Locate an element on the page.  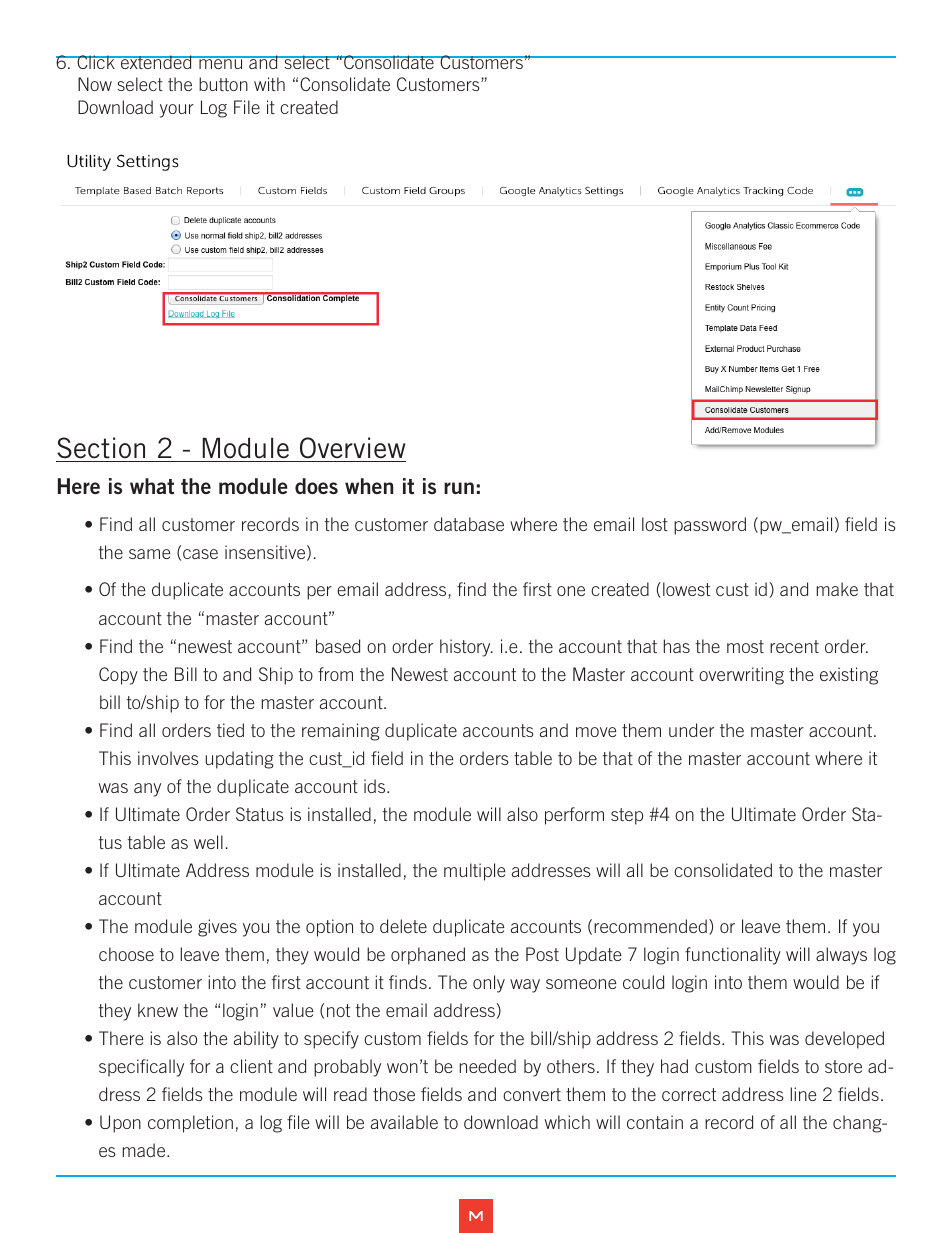
line is located at coordinates (803, 1094).
